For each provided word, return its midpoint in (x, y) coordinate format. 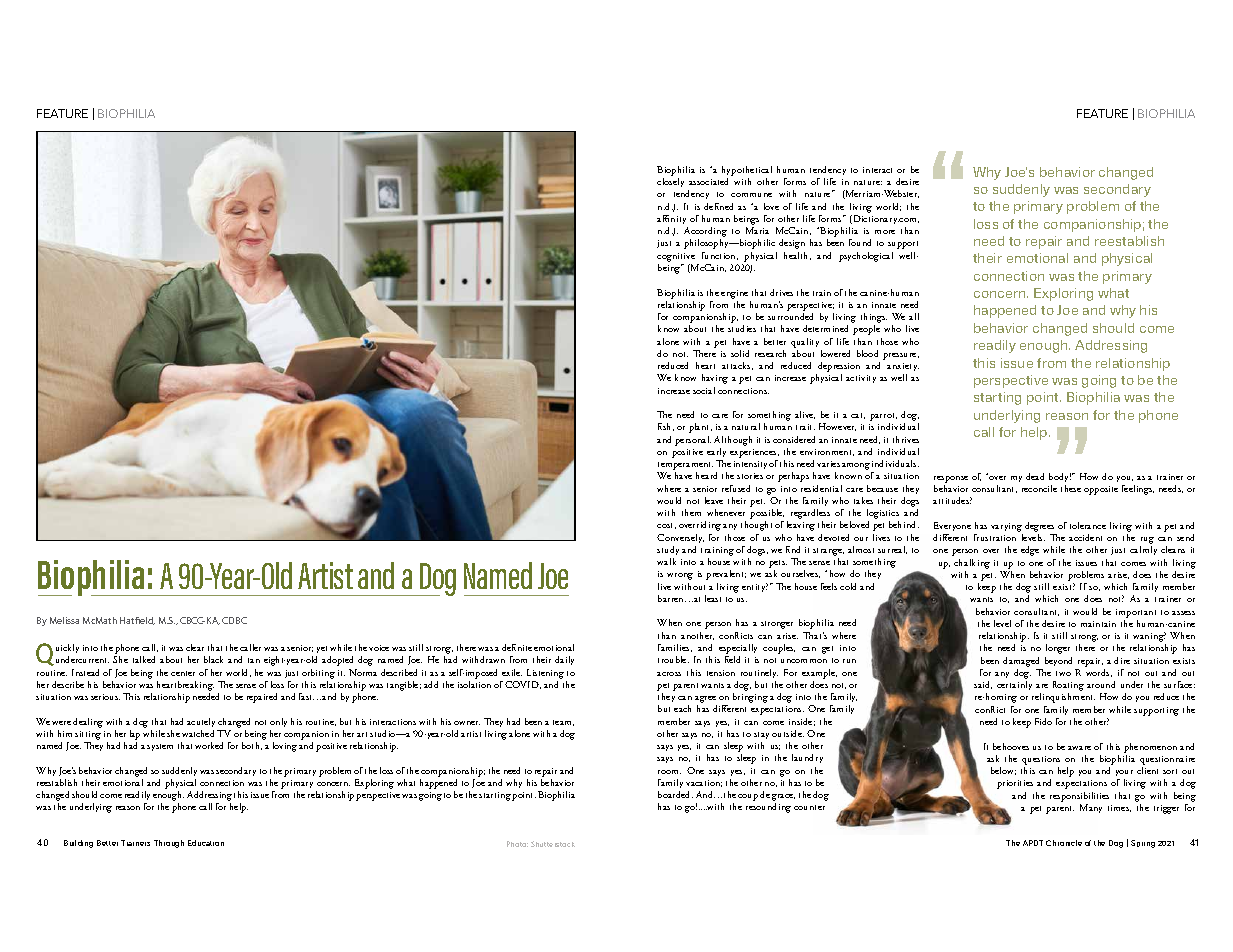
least (713, 598)
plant (700, 428)
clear (195, 647)
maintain (1098, 624)
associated (708, 181)
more (885, 232)
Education (206, 843)
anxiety (903, 369)
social (704, 390)
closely (670, 182)
